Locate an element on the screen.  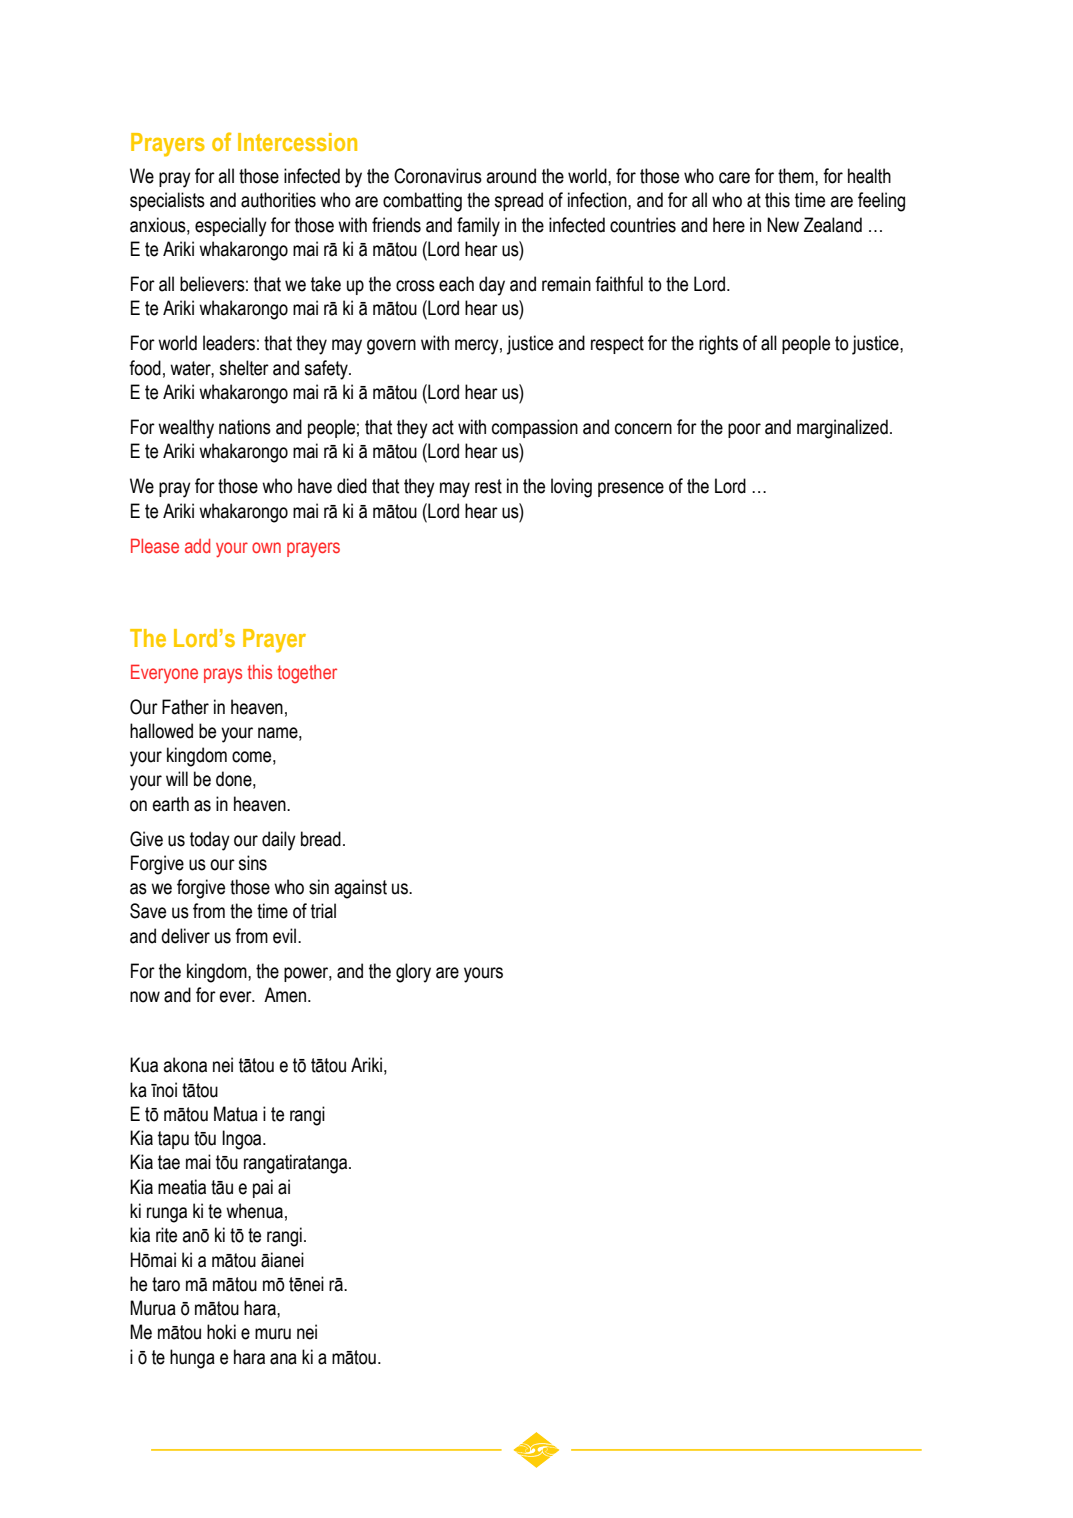
ana is located at coordinates (283, 1359).
